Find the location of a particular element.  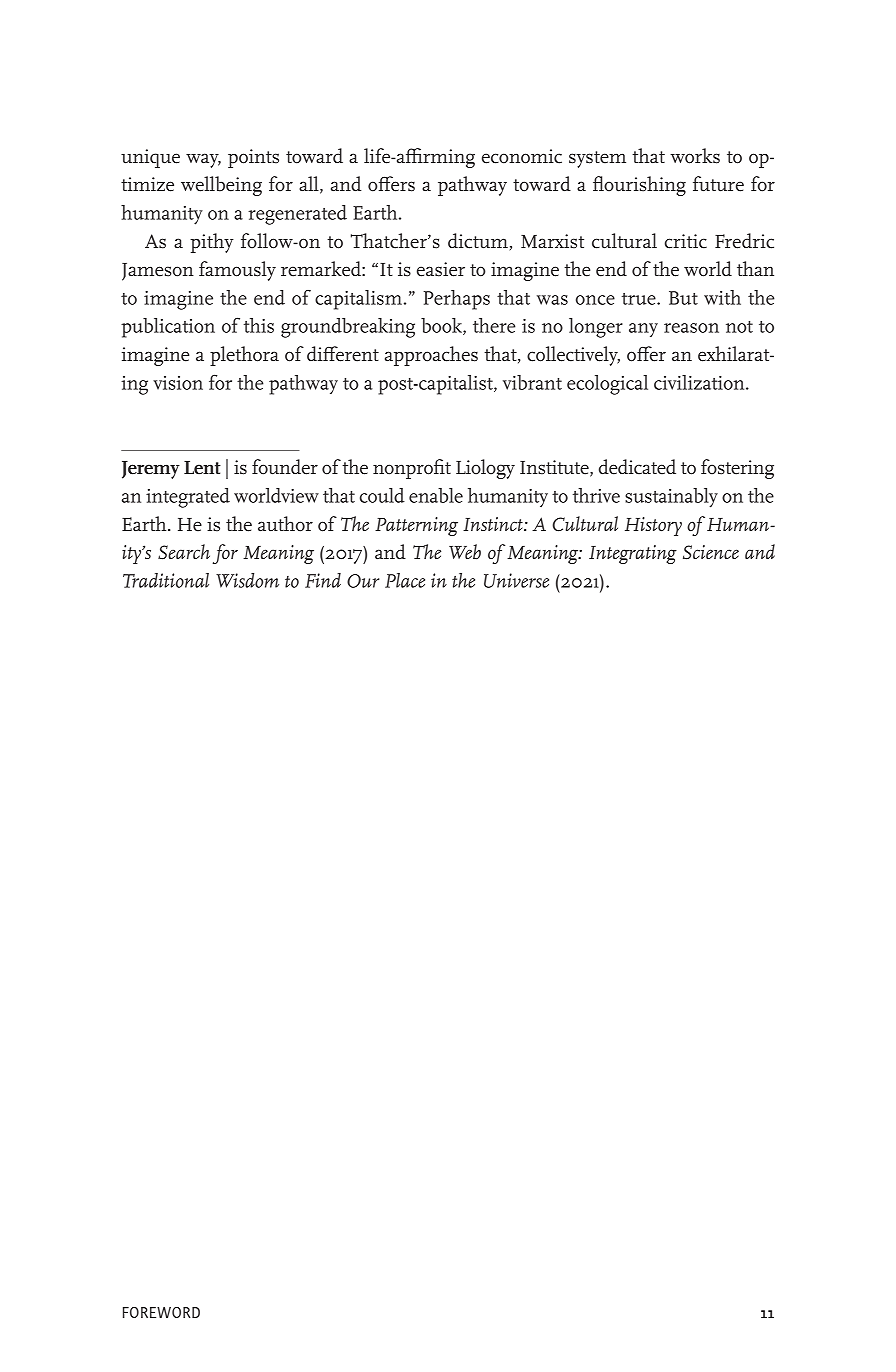

Place is located at coordinates (405, 580).
